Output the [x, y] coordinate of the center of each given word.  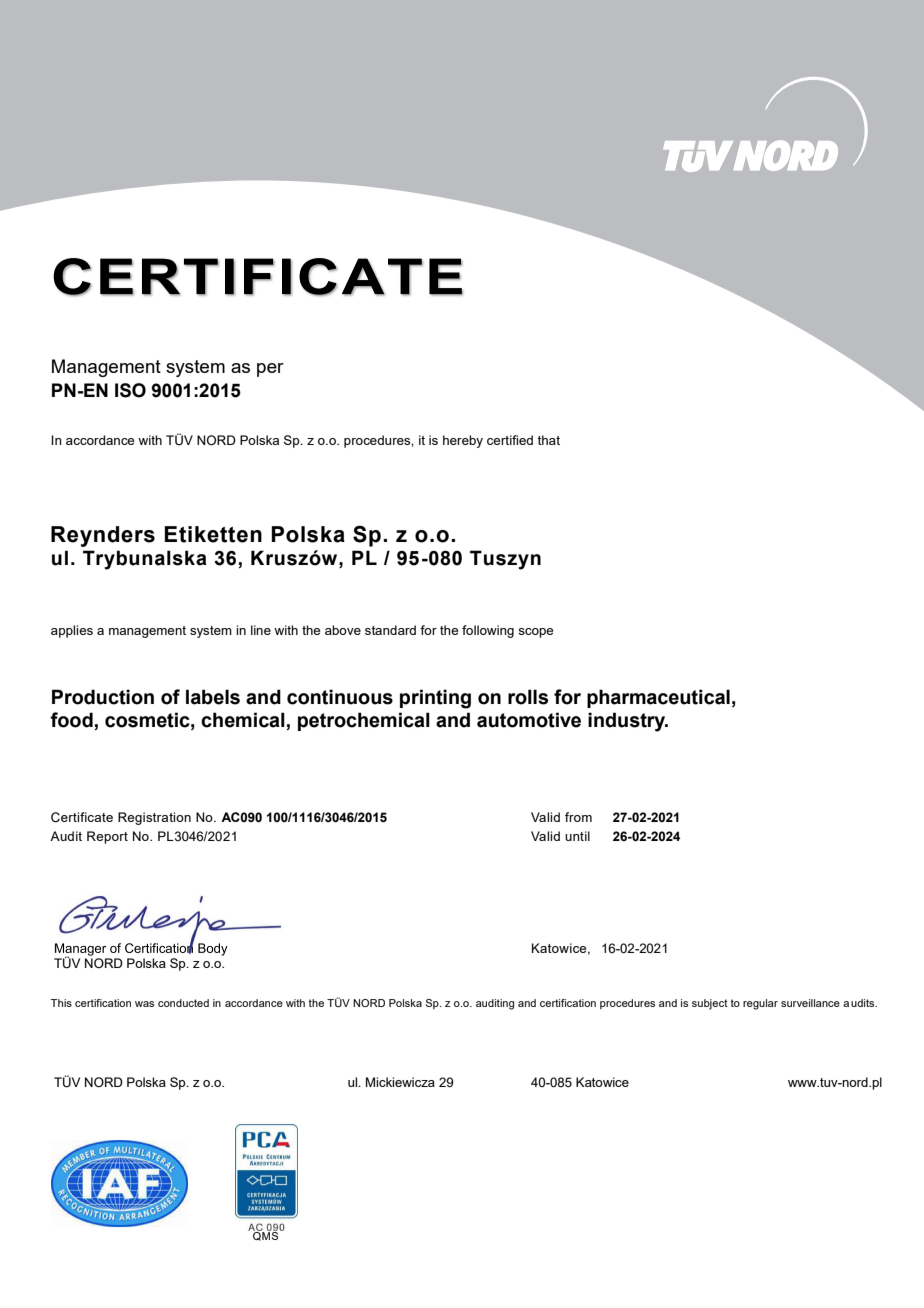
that [548, 440]
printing [435, 699]
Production [103, 697]
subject [710, 1004]
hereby [463, 441]
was [144, 1004]
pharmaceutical [658, 698]
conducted [183, 1003]
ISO [130, 390]
